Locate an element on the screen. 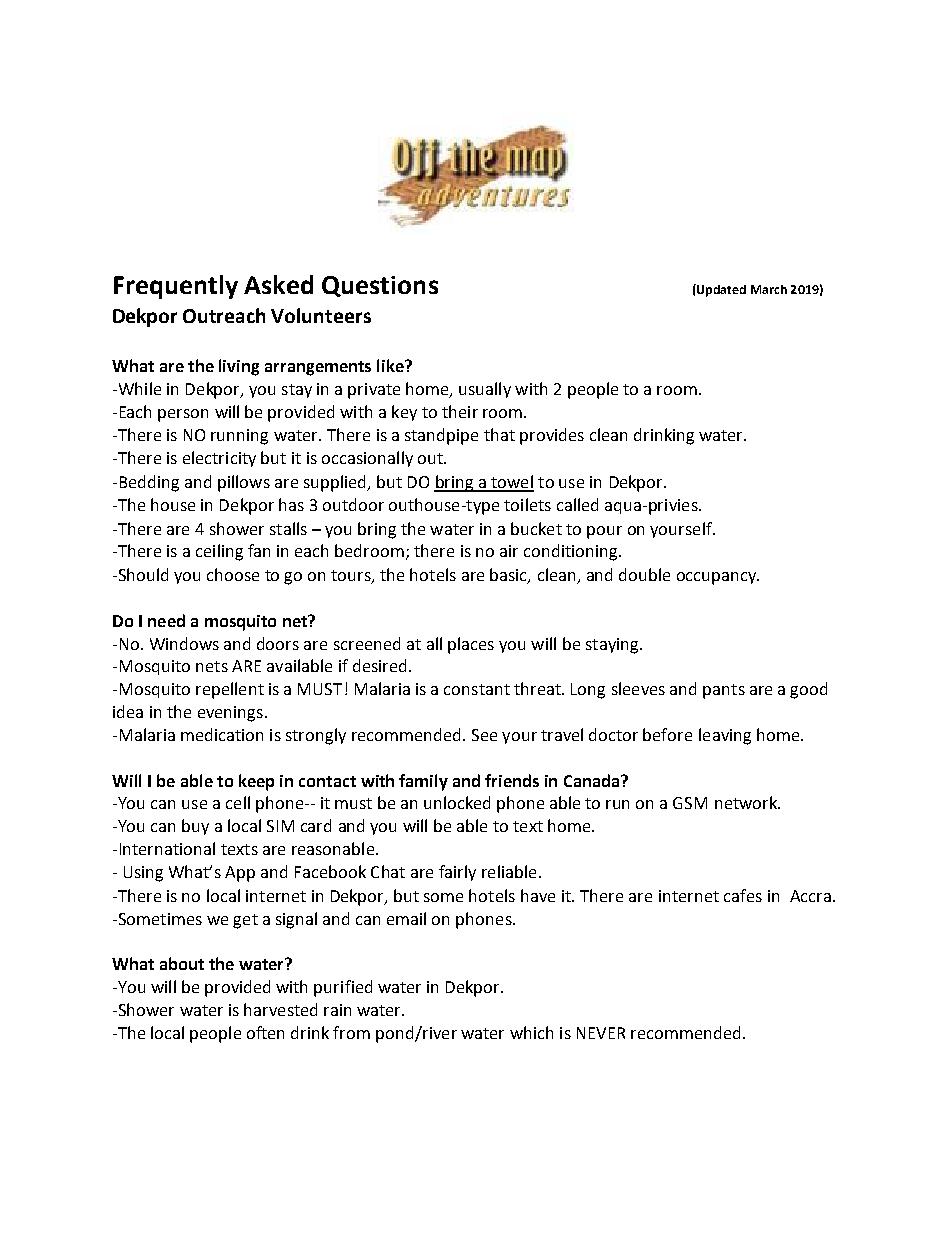  electricity is located at coordinates (219, 459).
